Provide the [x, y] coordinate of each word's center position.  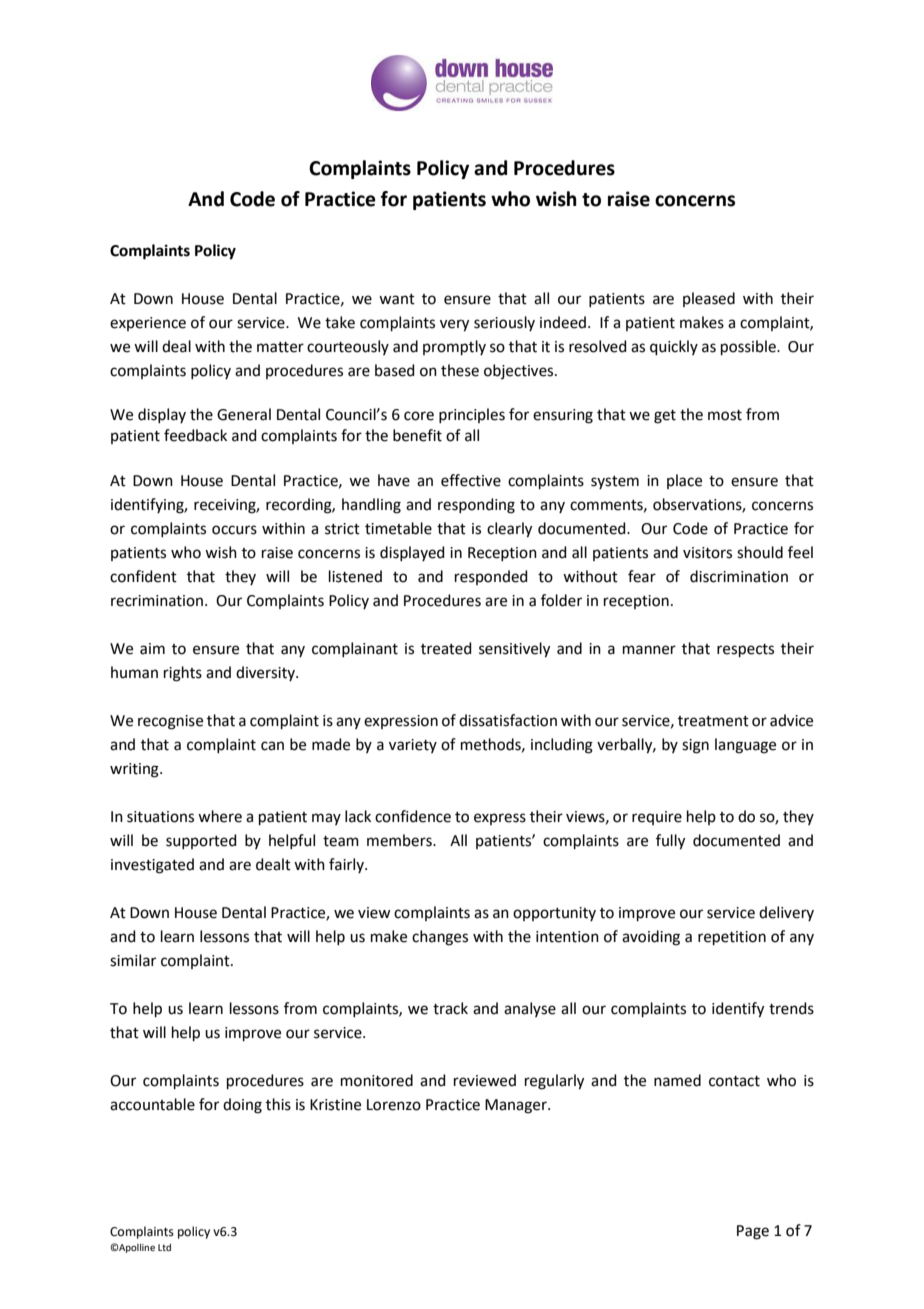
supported [201, 841]
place [684, 481]
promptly [454, 347]
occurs [234, 530]
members [400, 840]
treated [446, 648]
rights [183, 674]
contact [734, 1081]
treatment [713, 721]
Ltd [164, 1247]
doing [242, 1106]
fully [670, 842]
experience [148, 324]
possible [749, 347]
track [450, 1008]
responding [476, 506]
